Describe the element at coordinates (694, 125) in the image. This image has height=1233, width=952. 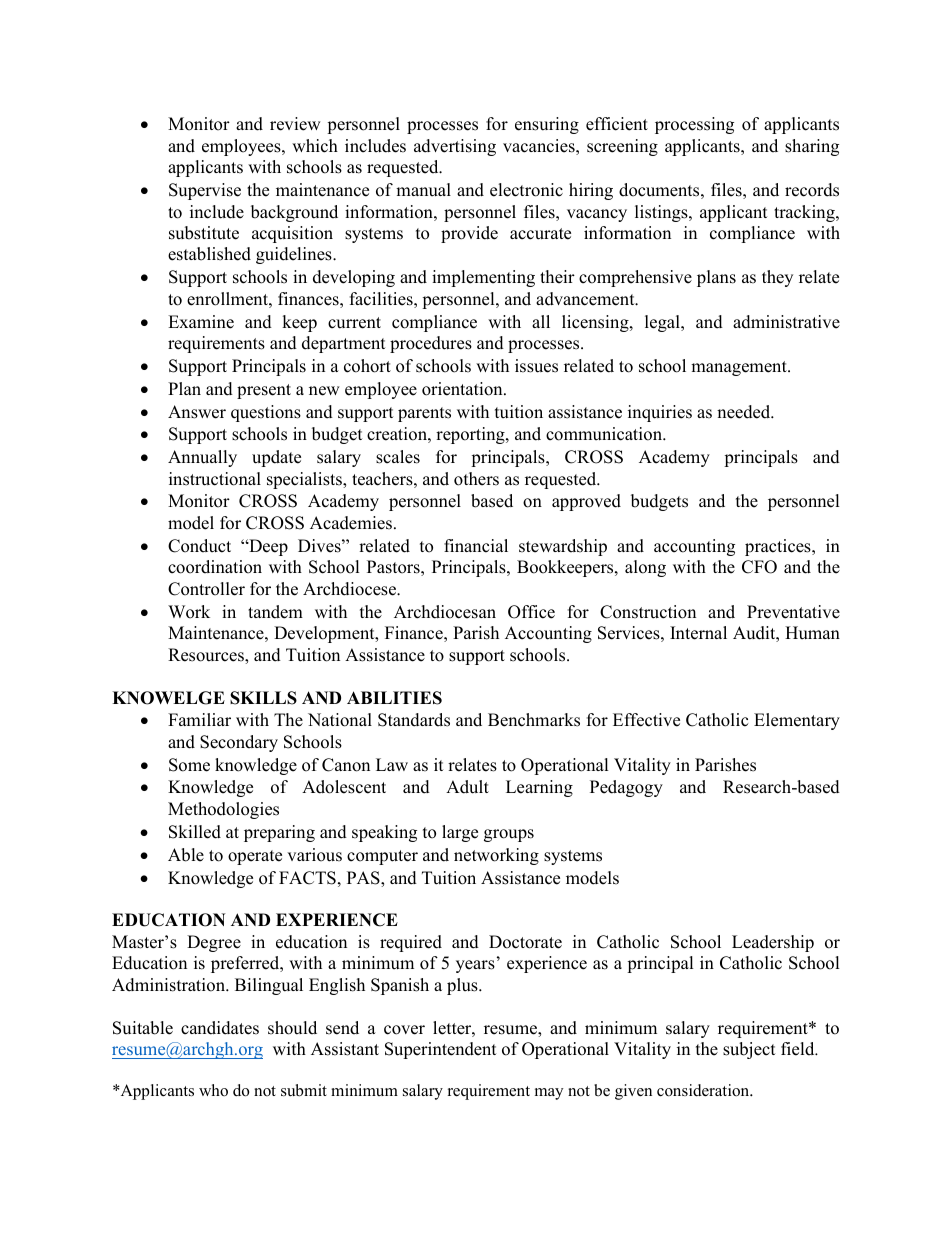
I see `processing` at that location.
